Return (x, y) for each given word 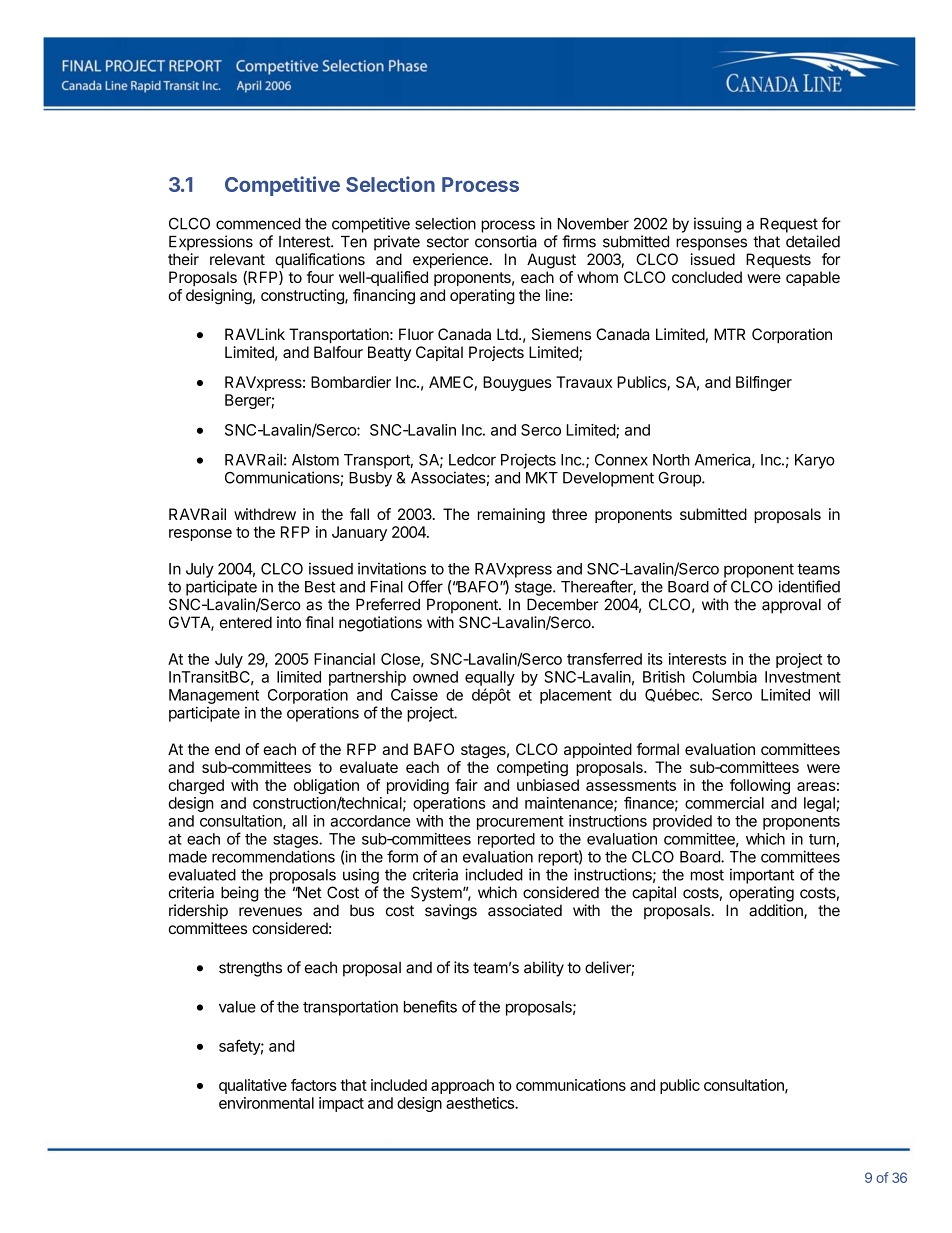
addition (777, 911)
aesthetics (481, 1103)
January (359, 533)
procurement (520, 823)
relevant (237, 259)
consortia (506, 241)
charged (196, 786)
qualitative (253, 1086)
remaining (511, 516)
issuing (717, 225)
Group (680, 479)
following (760, 786)
